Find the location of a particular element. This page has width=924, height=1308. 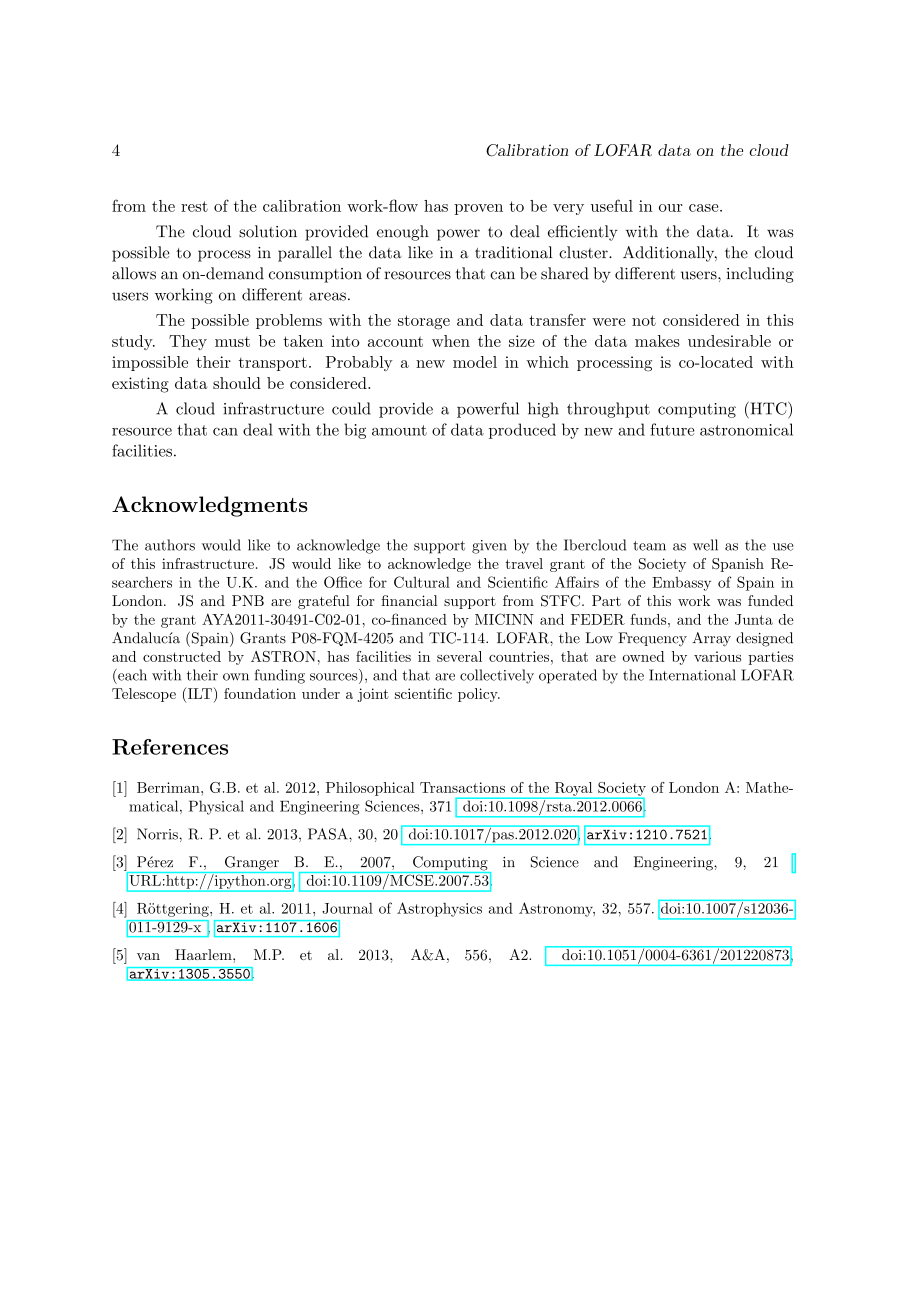

PNB is located at coordinates (248, 600).
